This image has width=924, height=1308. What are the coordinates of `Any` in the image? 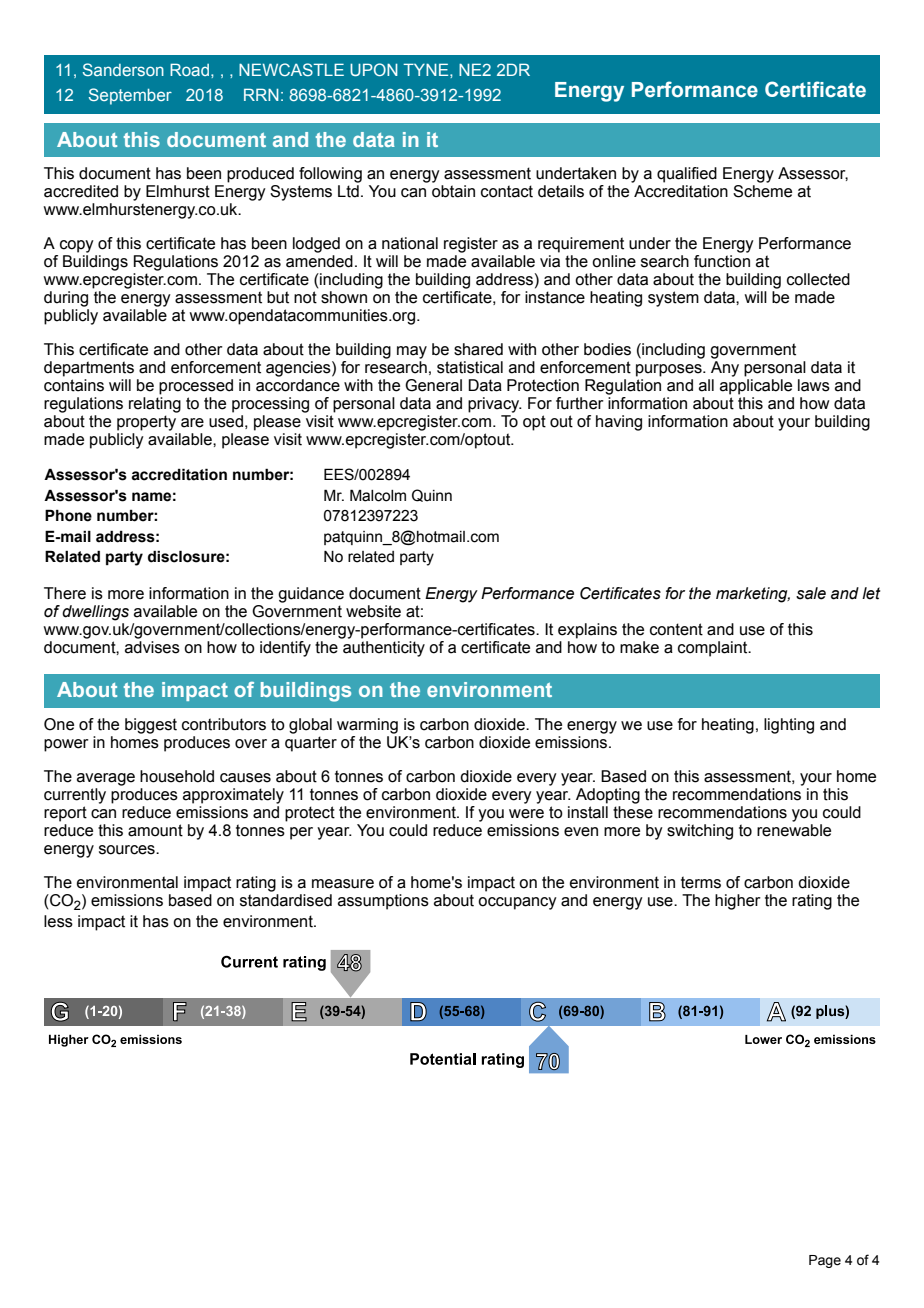 It's located at (725, 369).
